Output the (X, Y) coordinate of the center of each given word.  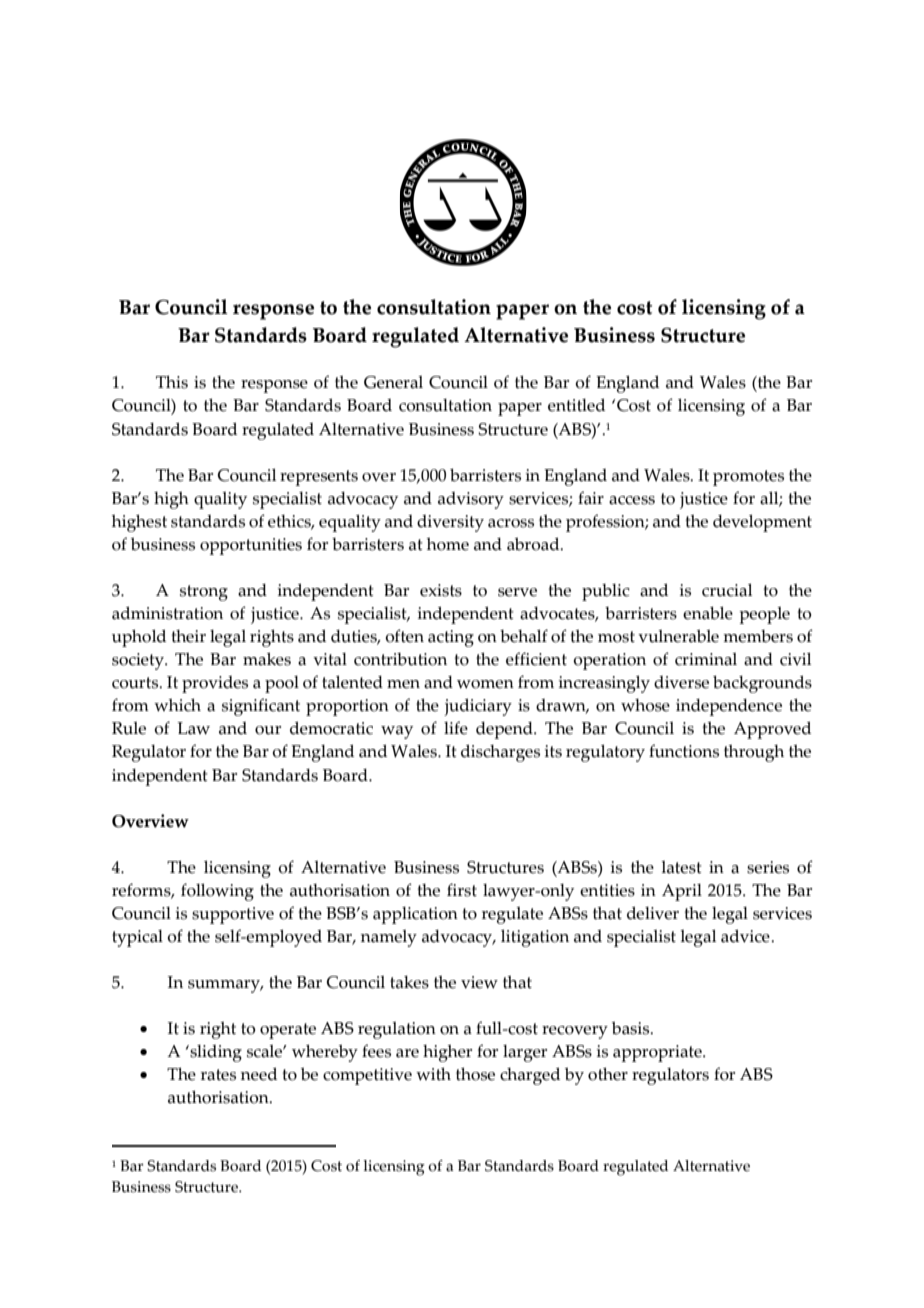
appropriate (658, 1053)
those (475, 1074)
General (393, 382)
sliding (215, 1053)
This (172, 382)
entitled (576, 405)
